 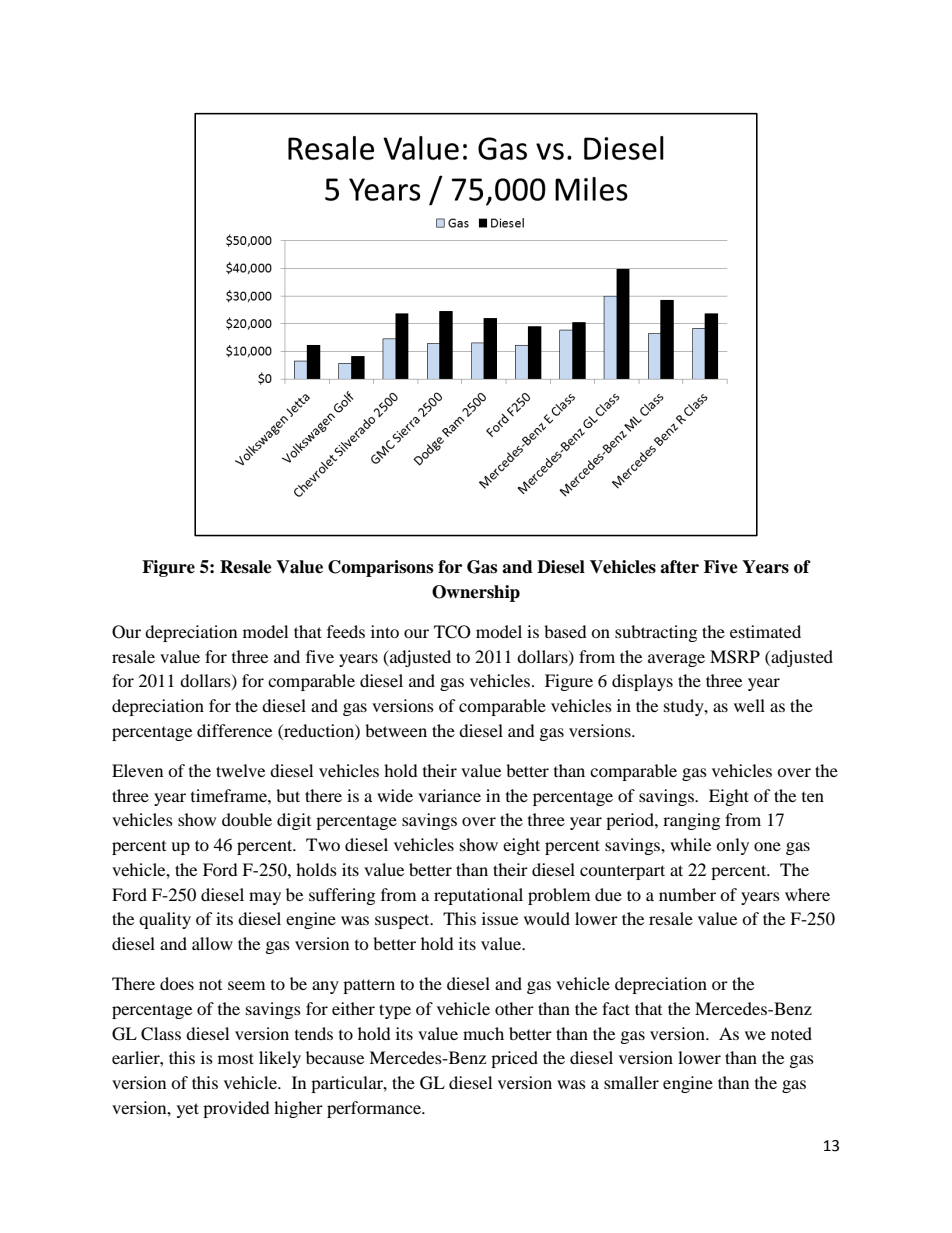 What do you see at coordinates (679, 567) in the screenshot?
I see `after` at bounding box center [679, 567].
